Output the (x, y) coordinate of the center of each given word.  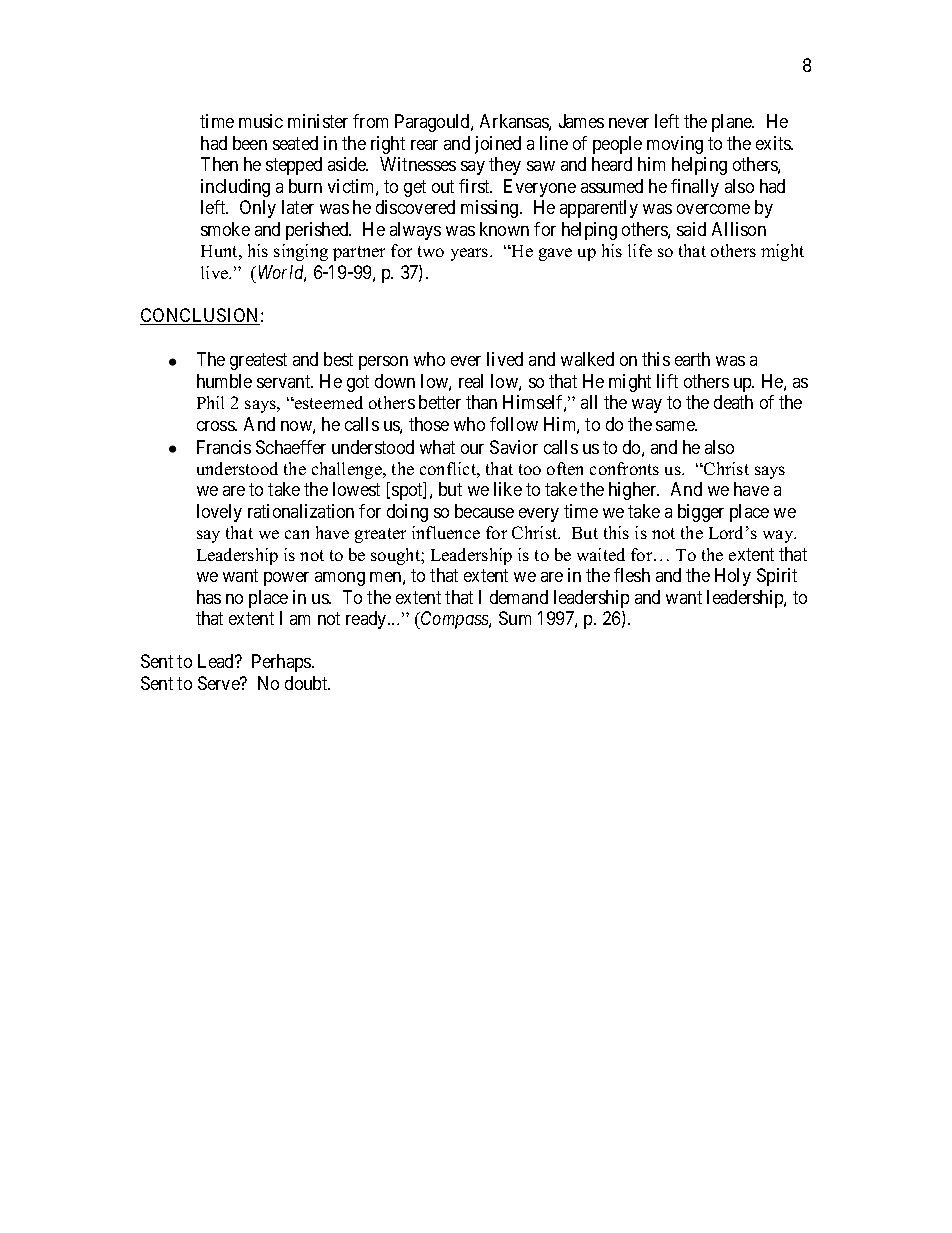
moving (675, 145)
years (471, 254)
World (282, 273)
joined (498, 145)
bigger (701, 513)
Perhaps (282, 663)
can (297, 534)
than (481, 402)
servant (285, 381)
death (733, 402)
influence (446, 532)
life (640, 250)
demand (519, 597)
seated (295, 143)
